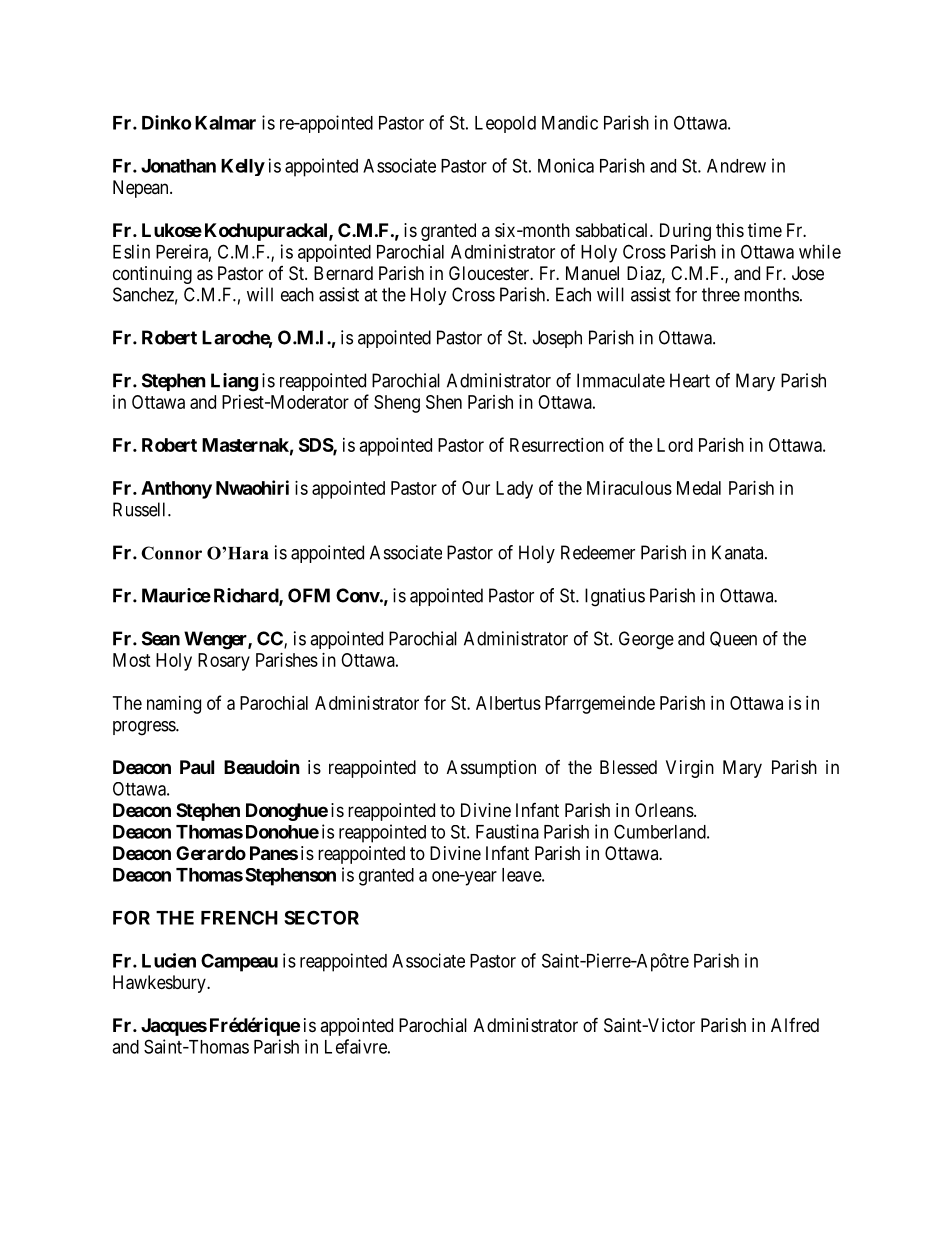  Describe the element at coordinates (321, 917) in the screenshot. I see `SECTOR` at that location.
